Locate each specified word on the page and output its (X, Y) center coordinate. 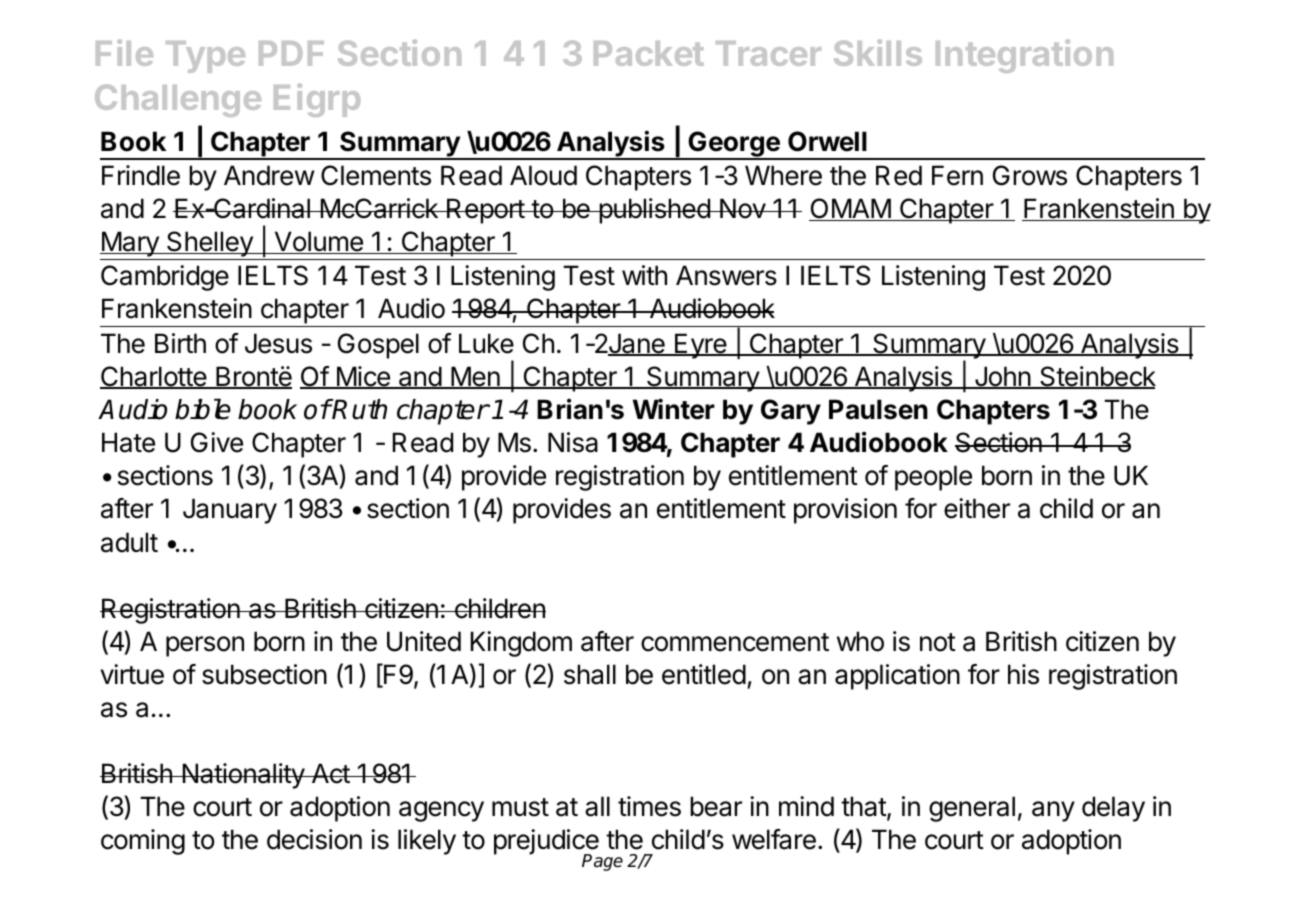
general (972, 809)
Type (205, 57)
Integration (1024, 56)
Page (602, 862)
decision (314, 839)
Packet (649, 53)
